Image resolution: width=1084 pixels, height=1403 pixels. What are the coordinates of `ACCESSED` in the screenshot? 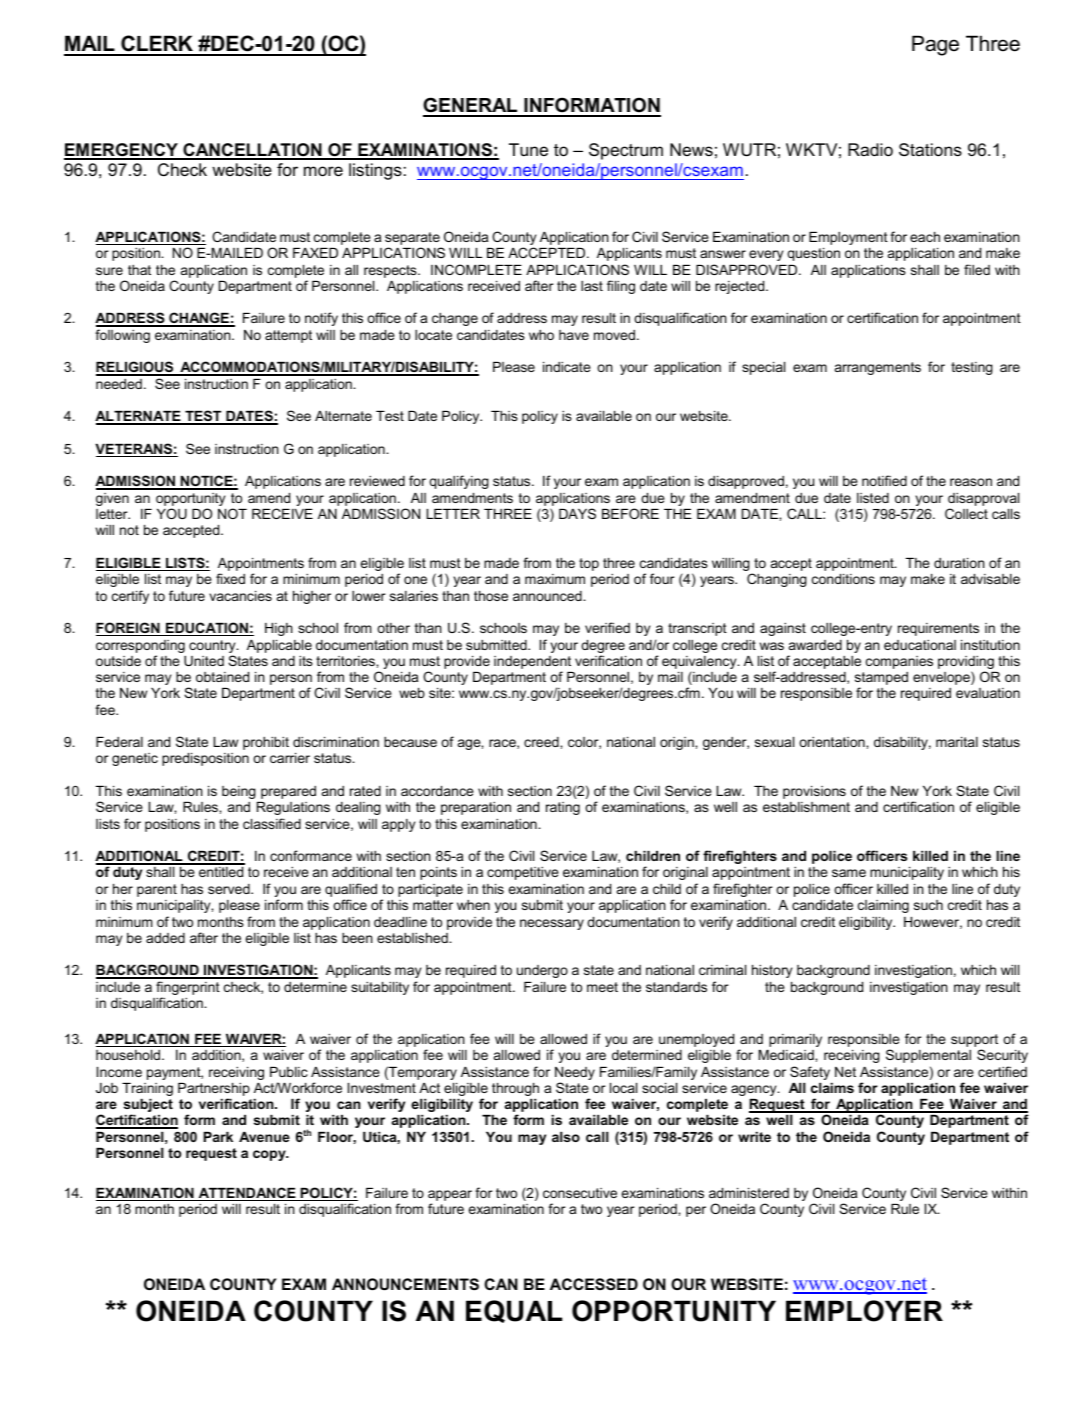 It's located at (594, 1284).
